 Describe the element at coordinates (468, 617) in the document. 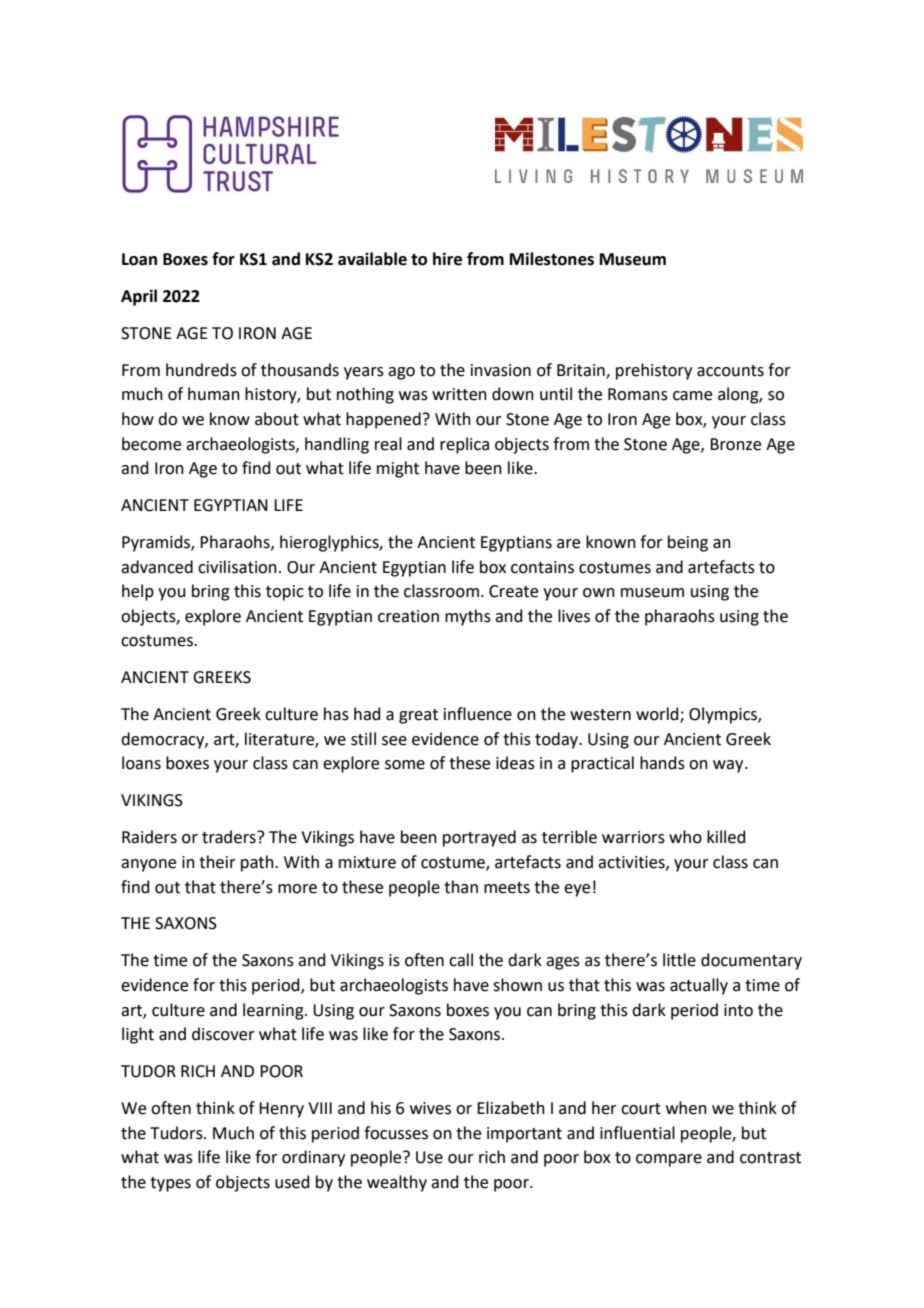

I see `myths` at that location.
